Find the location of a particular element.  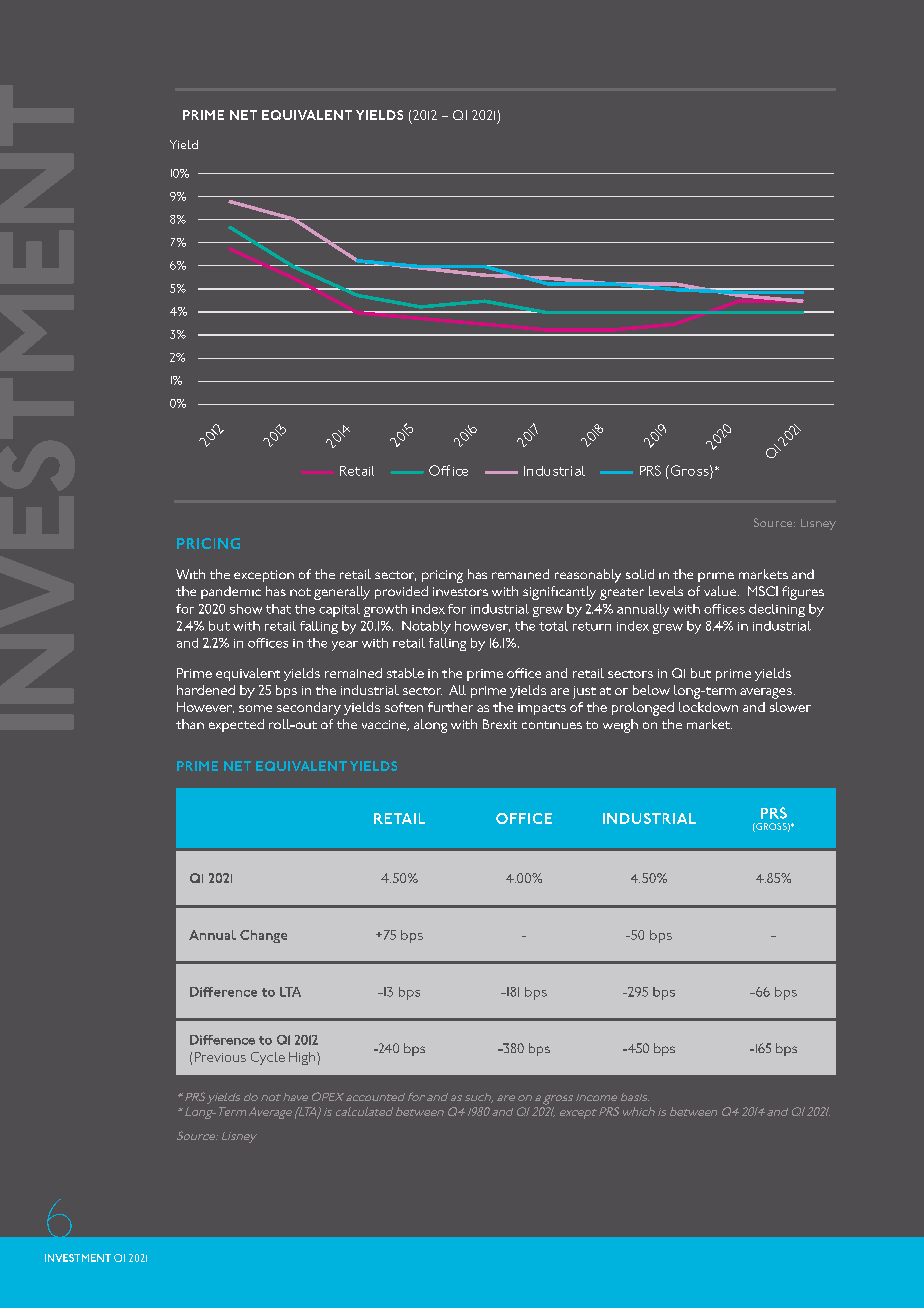

value is located at coordinates (721, 591).
